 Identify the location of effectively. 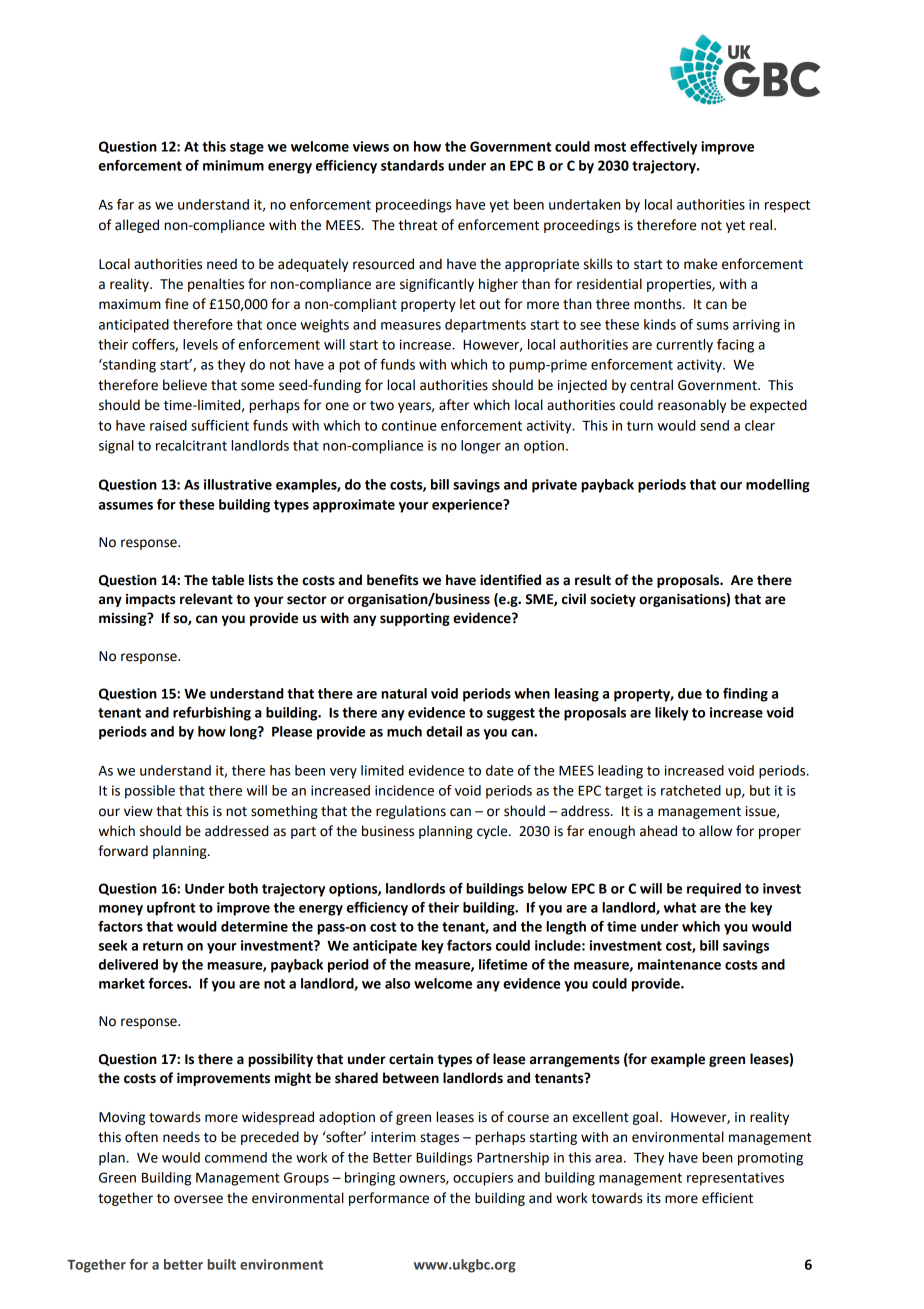
(663, 148).
